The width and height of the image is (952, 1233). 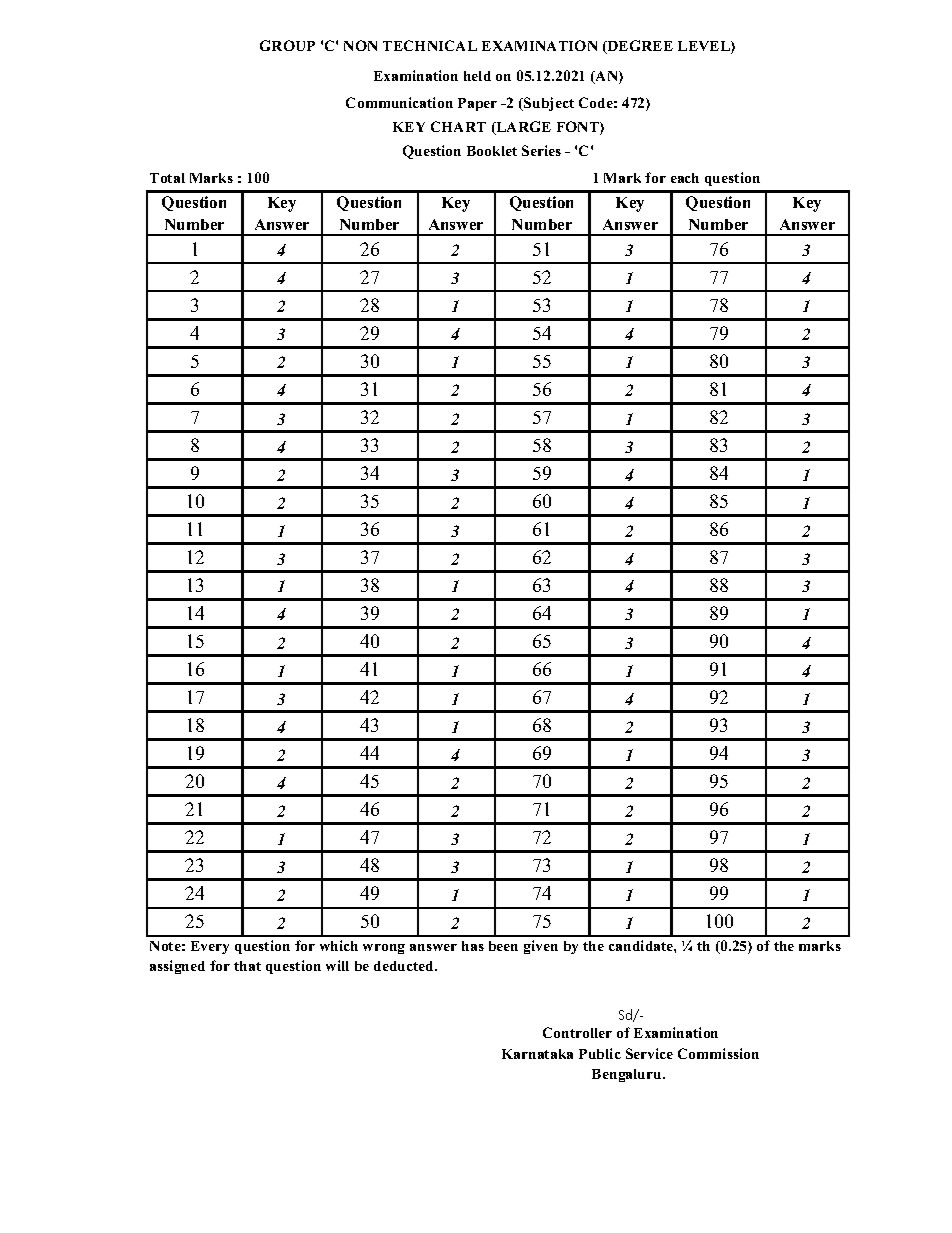 I want to click on DEGREE, so click(x=639, y=47).
